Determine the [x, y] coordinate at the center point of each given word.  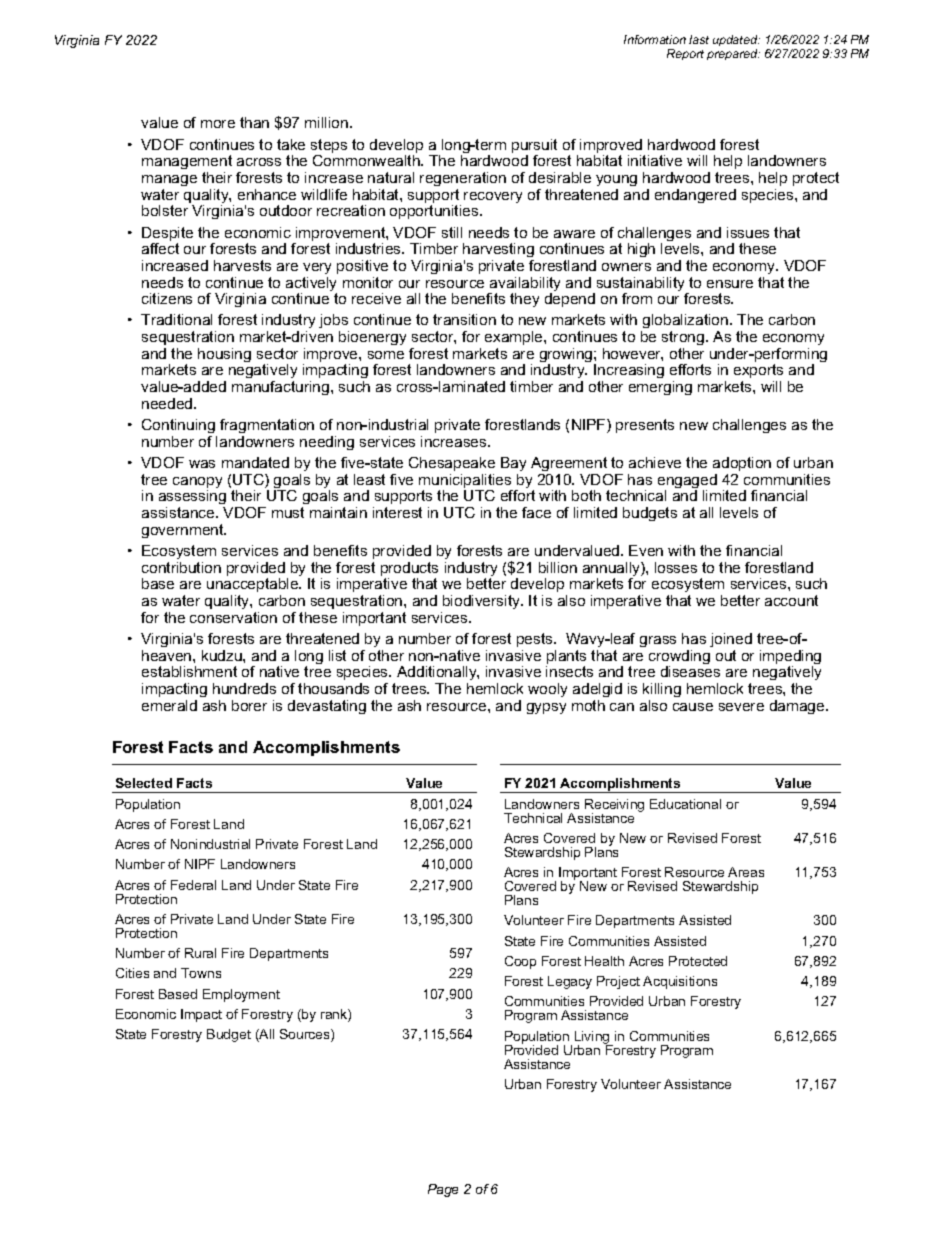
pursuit [534, 147]
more [218, 124]
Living [593, 1039]
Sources [306, 1035]
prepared [733, 54]
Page [443, 1190]
